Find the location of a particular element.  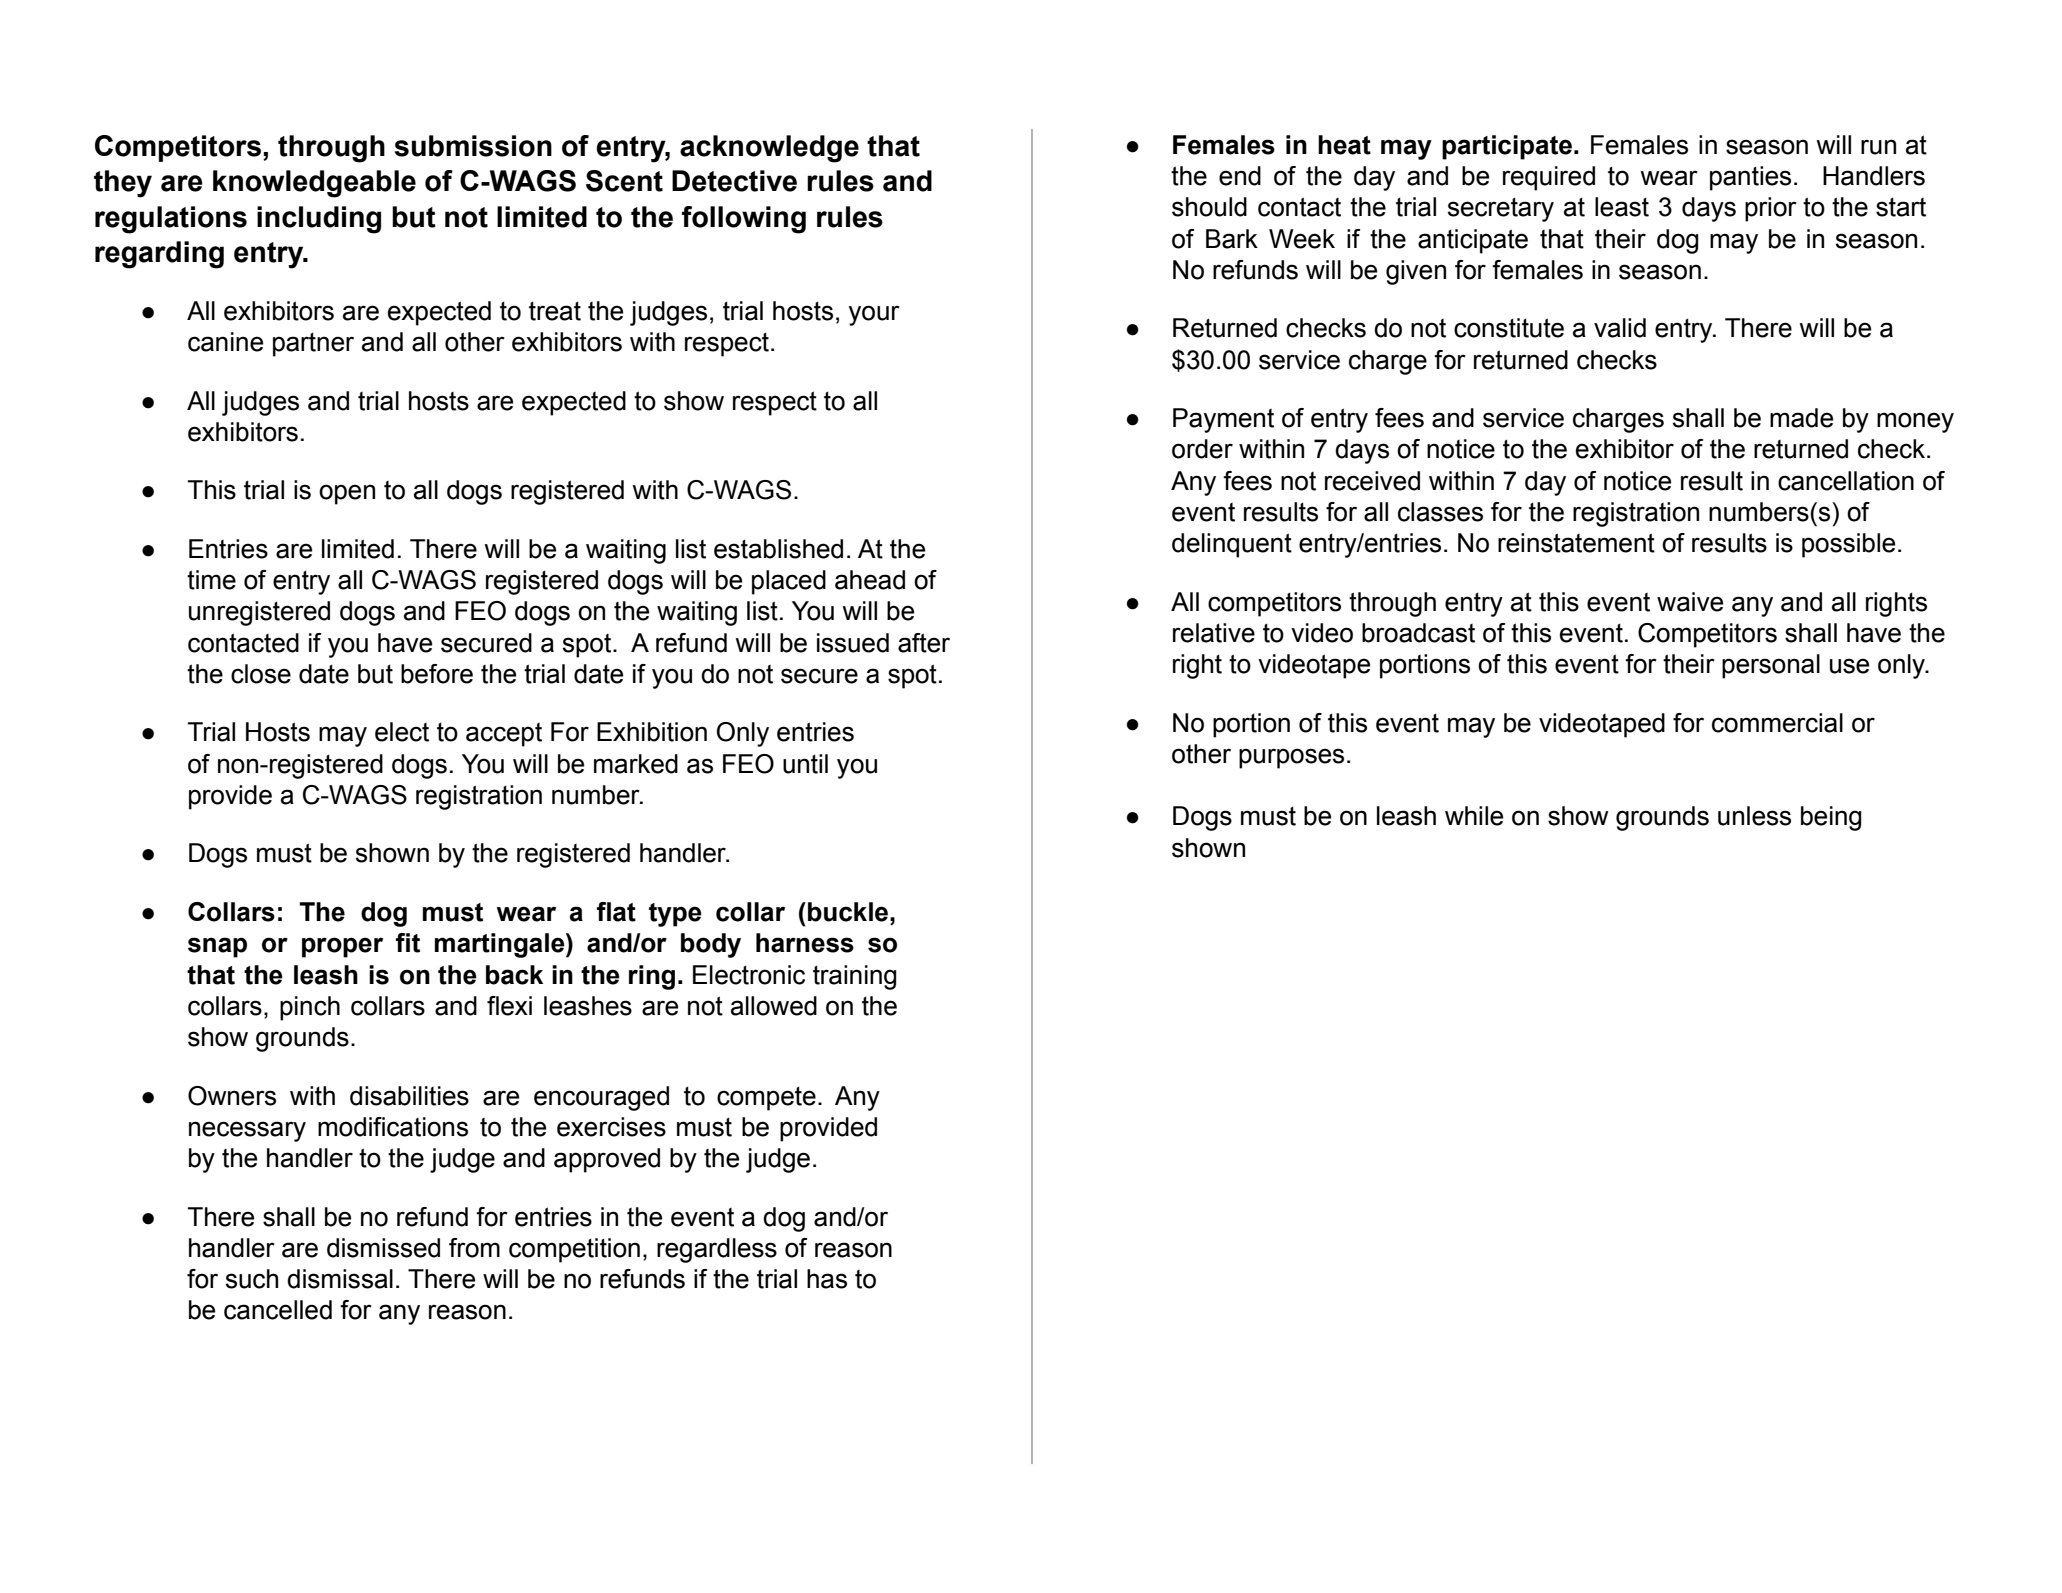

panties is located at coordinates (1750, 178).
